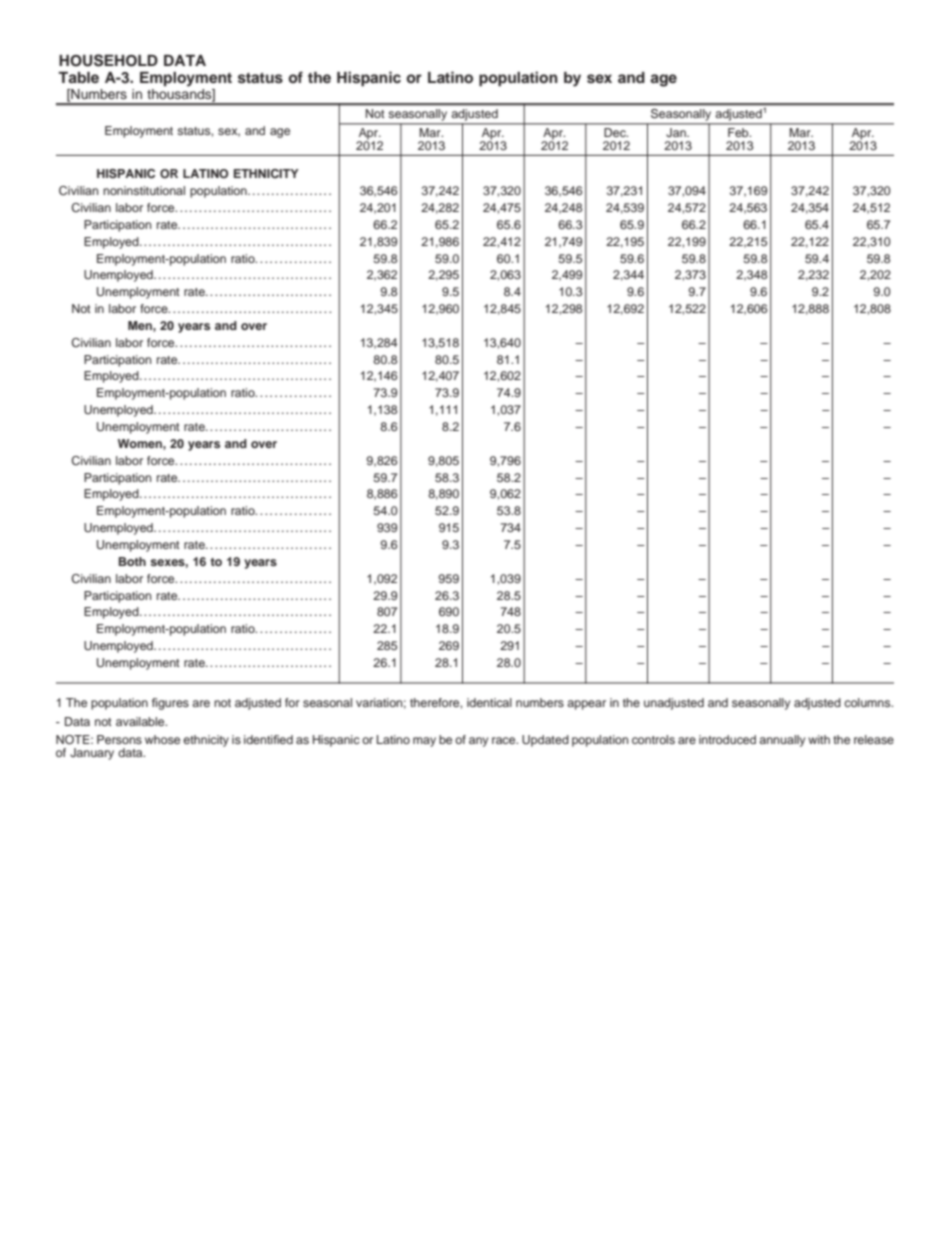  Describe the element at coordinates (141, 721) in the screenshot. I see `available` at that location.
